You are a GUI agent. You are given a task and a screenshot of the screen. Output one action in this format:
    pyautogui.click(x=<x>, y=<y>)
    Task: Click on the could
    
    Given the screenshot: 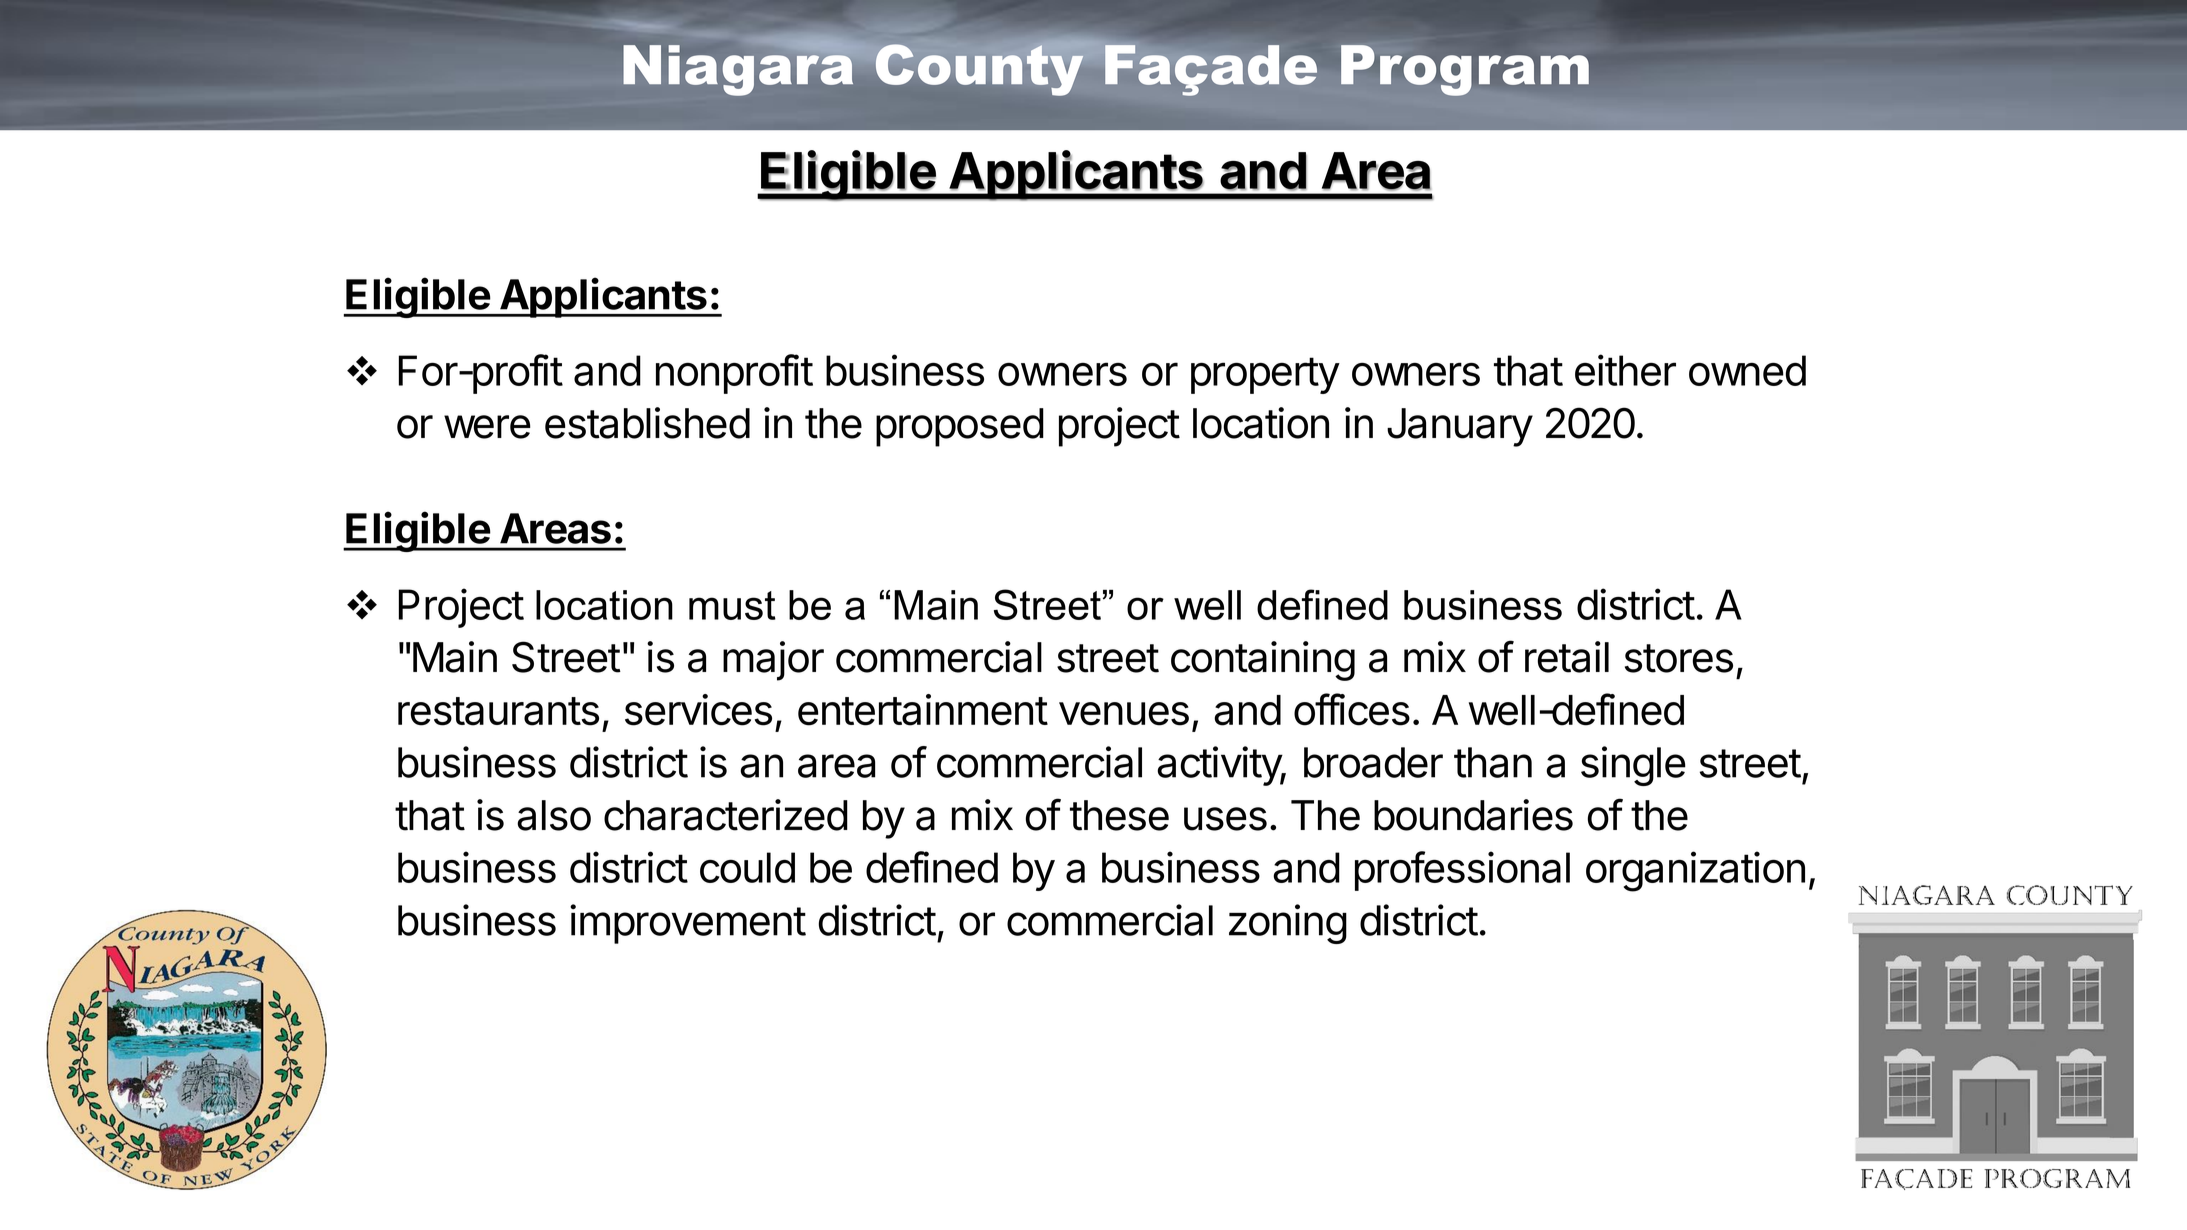 What is the action you would take?
    pyautogui.click(x=747, y=867)
